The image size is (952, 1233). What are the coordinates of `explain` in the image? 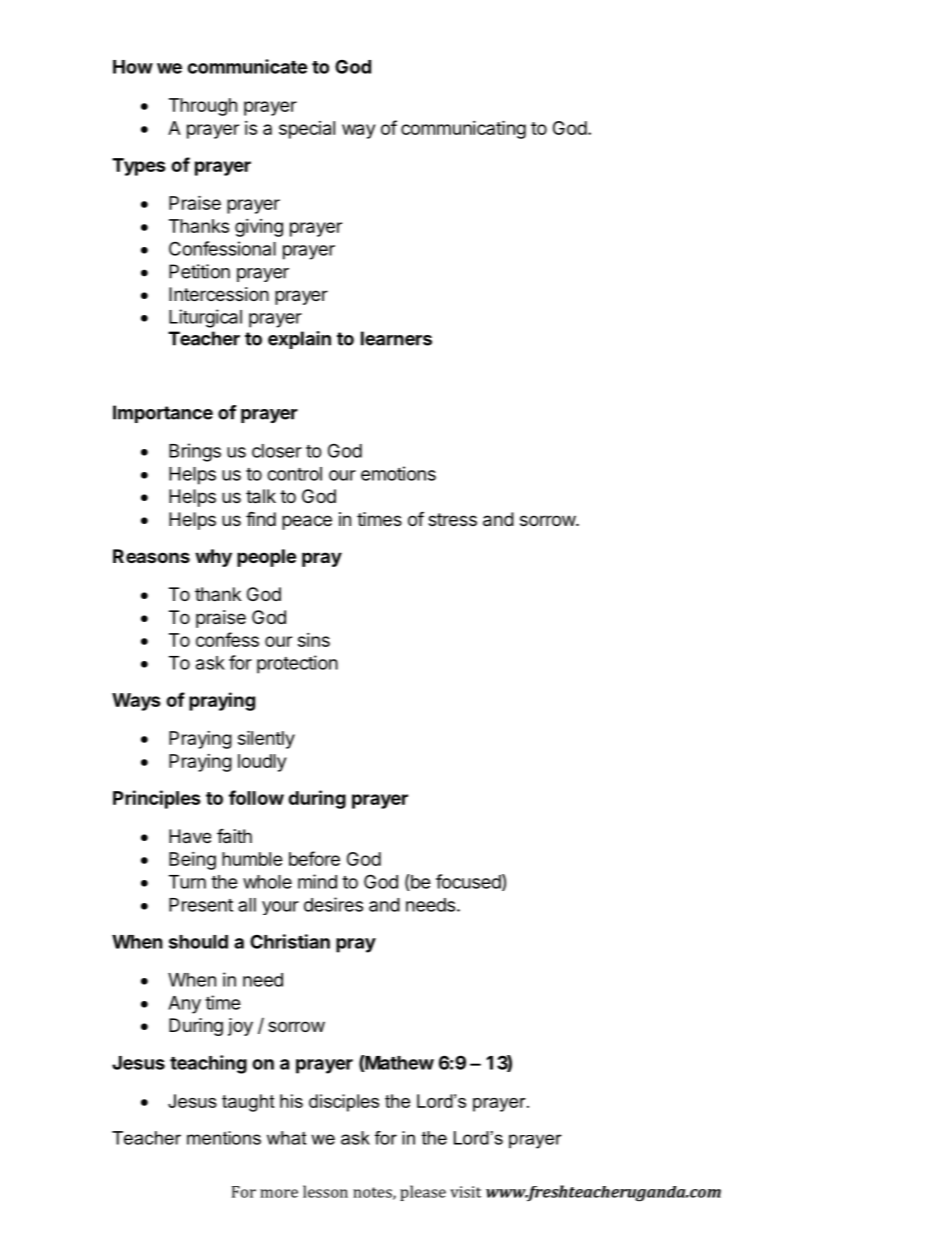 It's located at (299, 340).
